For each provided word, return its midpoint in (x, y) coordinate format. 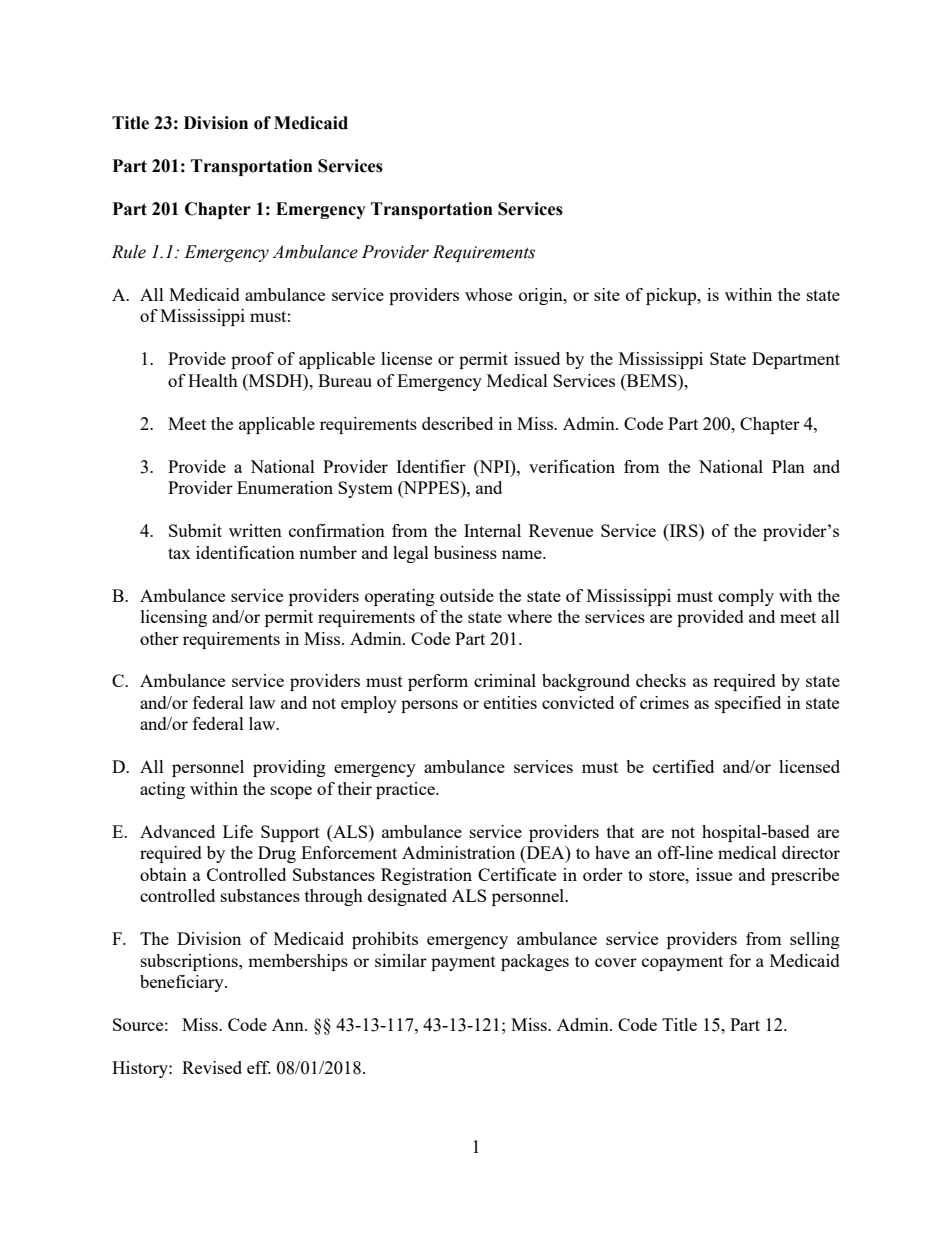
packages (535, 962)
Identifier (431, 466)
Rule (129, 252)
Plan (788, 466)
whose (488, 294)
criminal (505, 680)
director (811, 852)
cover (616, 962)
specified (748, 704)
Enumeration (285, 487)
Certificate (517, 874)
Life (238, 831)
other (159, 638)
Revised (212, 1067)
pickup (672, 296)
